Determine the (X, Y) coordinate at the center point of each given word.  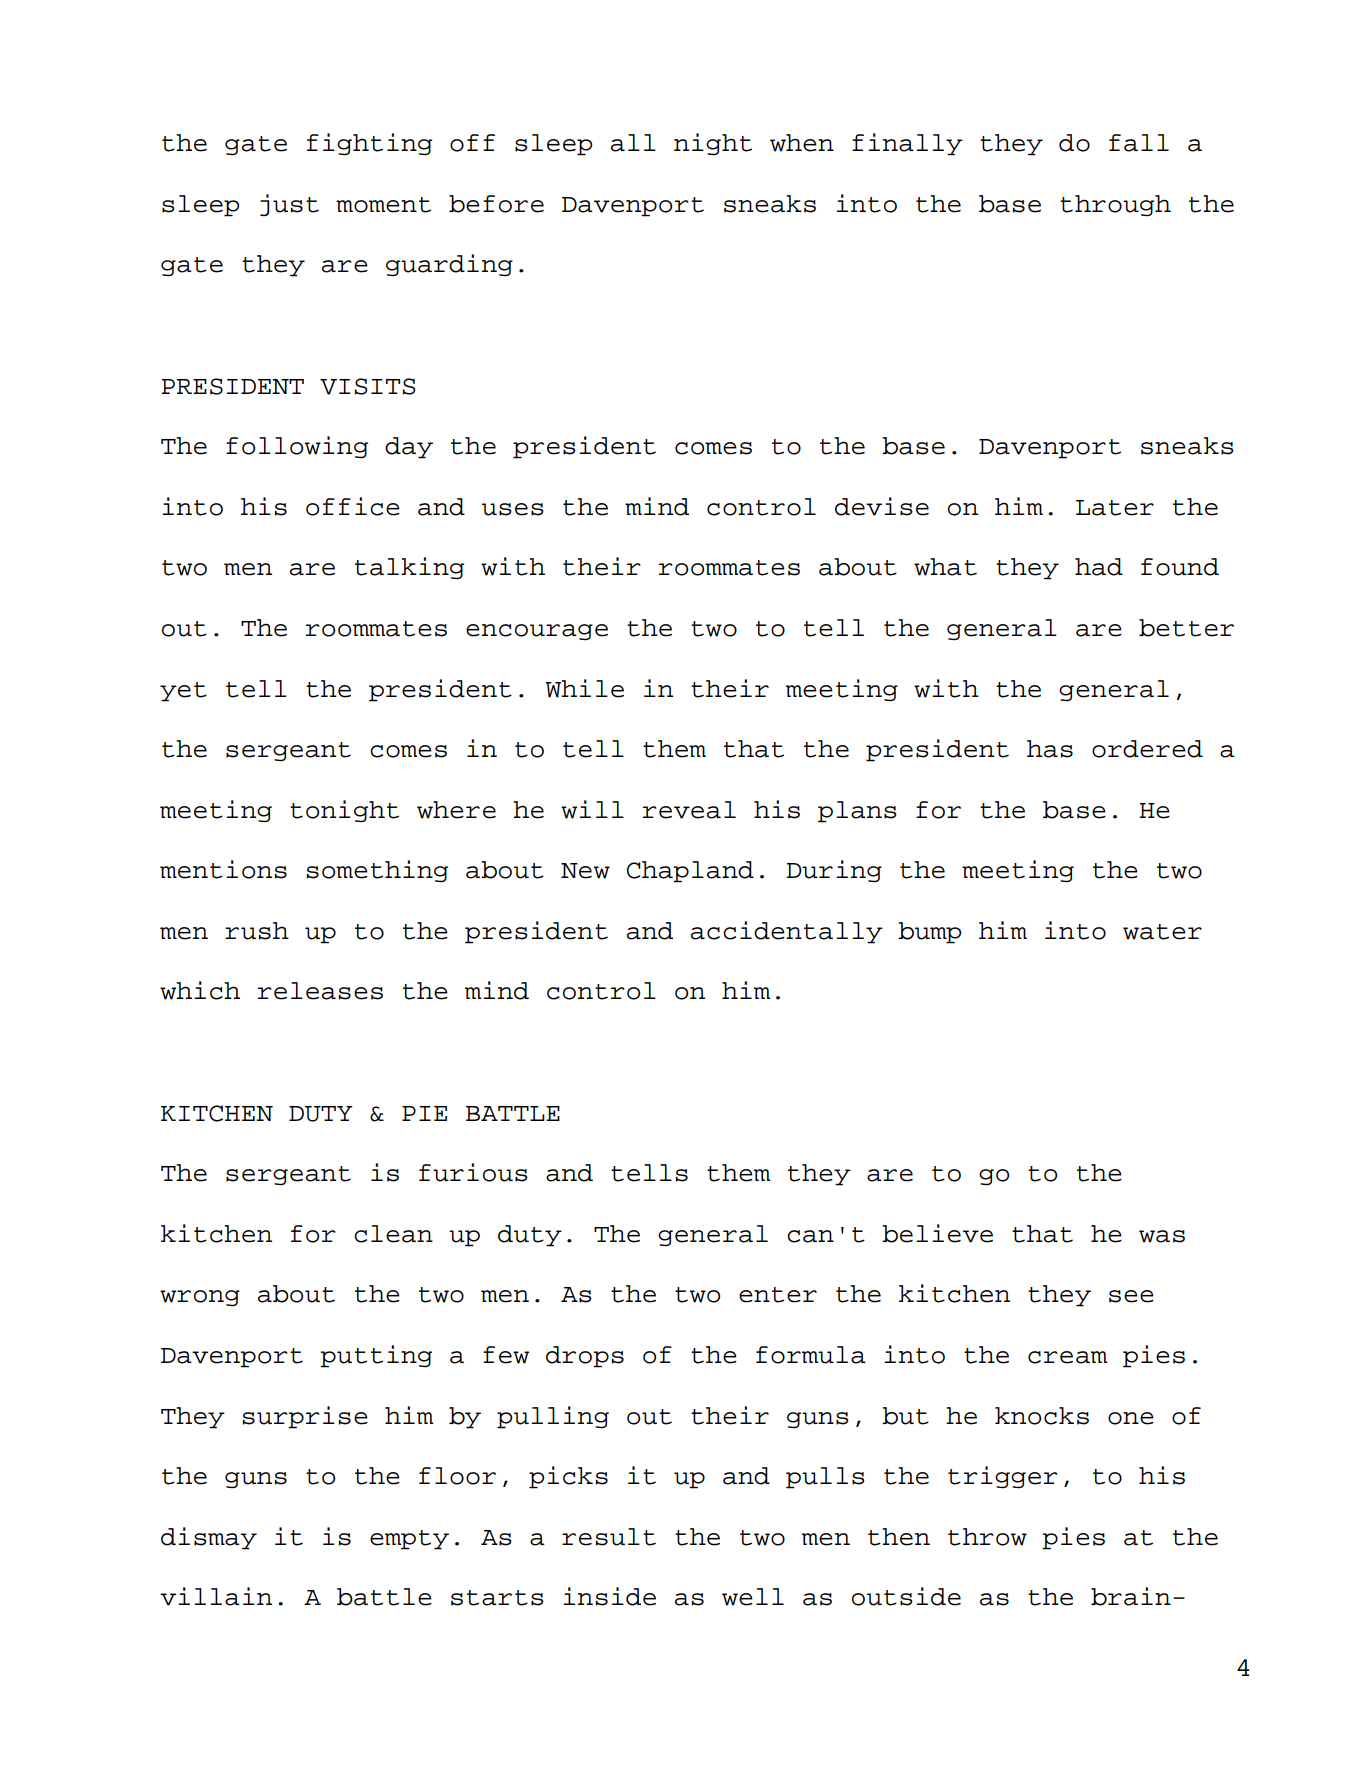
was (1162, 1236)
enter (778, 1295)
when (802, 143)
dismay (209, 1538)
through (1115, 206)
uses (513, 509)
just (289, 205)
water (1162, 932)
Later (1115, 508)
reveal (689, 810)
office (353, 506)
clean (393, 1234)
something (377, 871)
